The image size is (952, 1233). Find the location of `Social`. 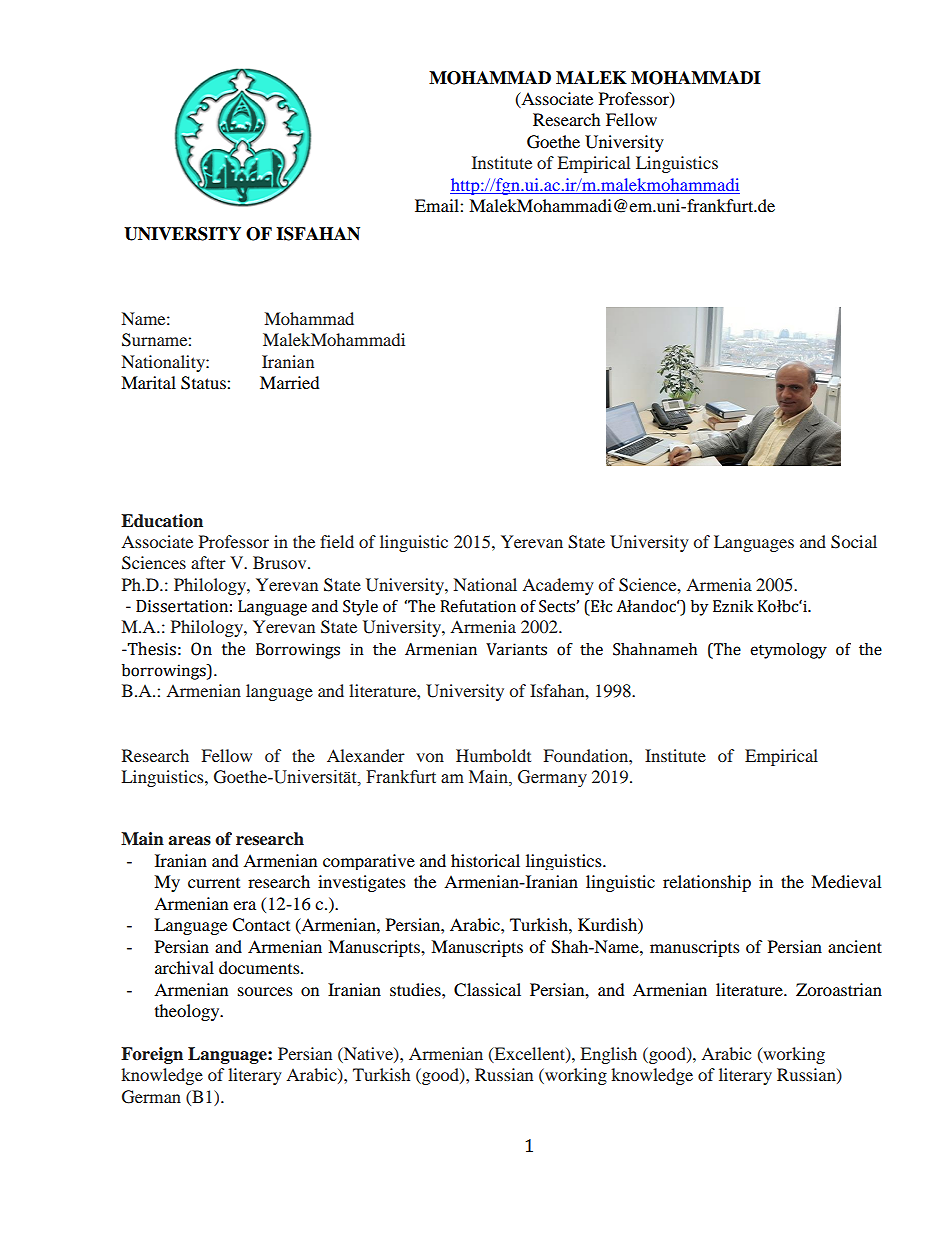

Social is located at coordinates (854, 542).
